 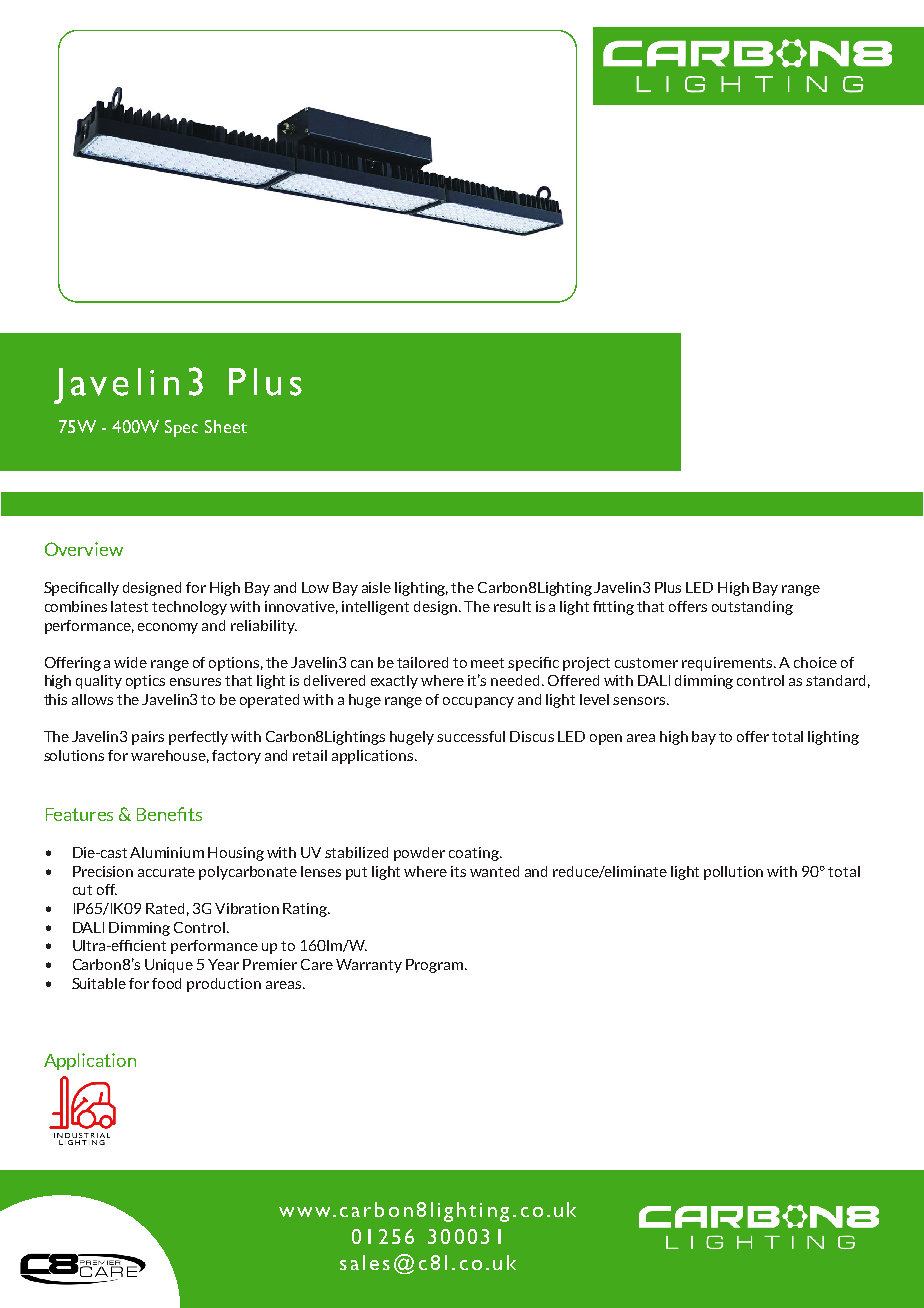 I want to click on occupancy, so click(x=478, y=702).
